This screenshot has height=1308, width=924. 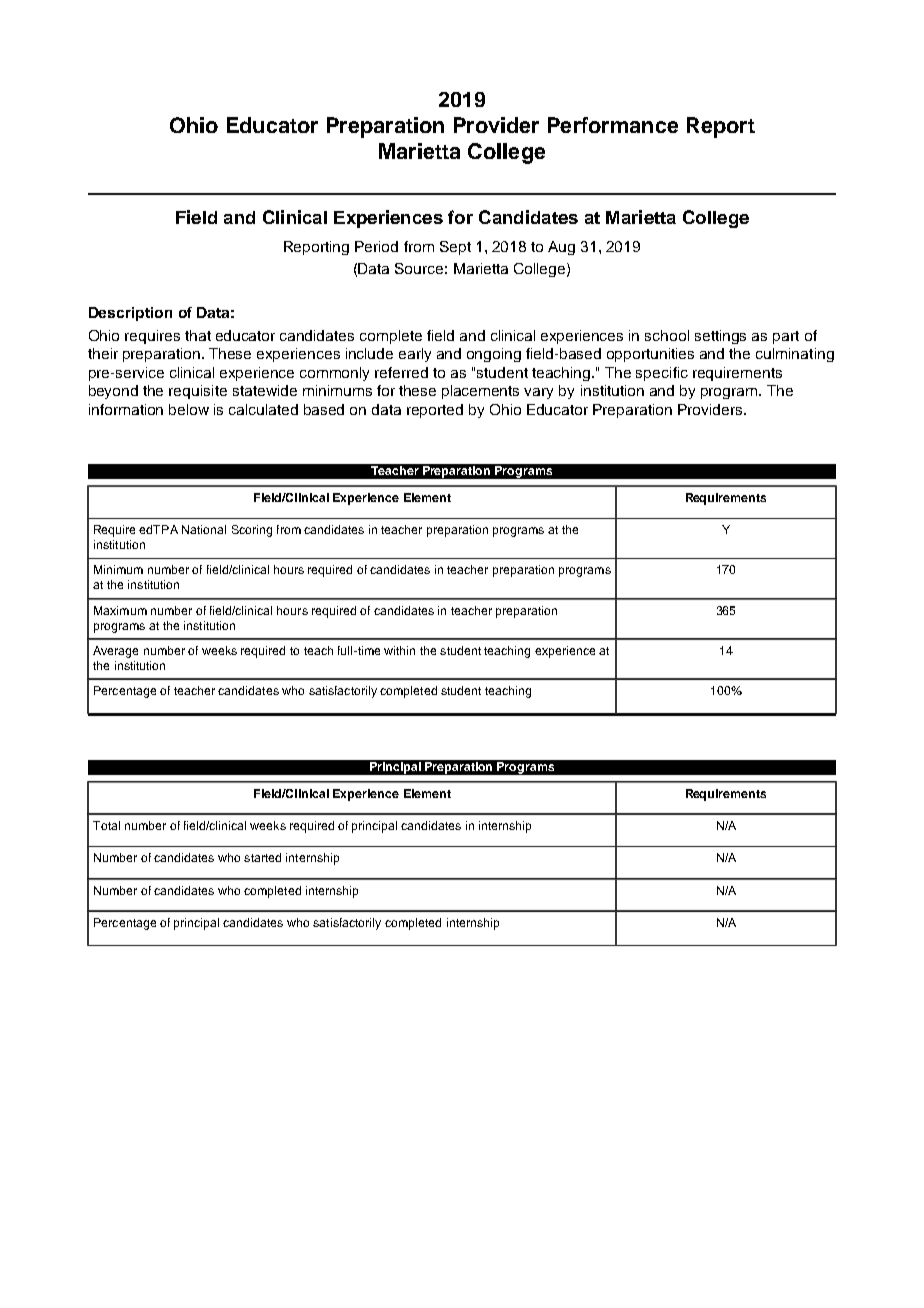 What do you see at coordinates (480, 392) in the screenshot?
I see `placements` at bounding box center [480, 392].
